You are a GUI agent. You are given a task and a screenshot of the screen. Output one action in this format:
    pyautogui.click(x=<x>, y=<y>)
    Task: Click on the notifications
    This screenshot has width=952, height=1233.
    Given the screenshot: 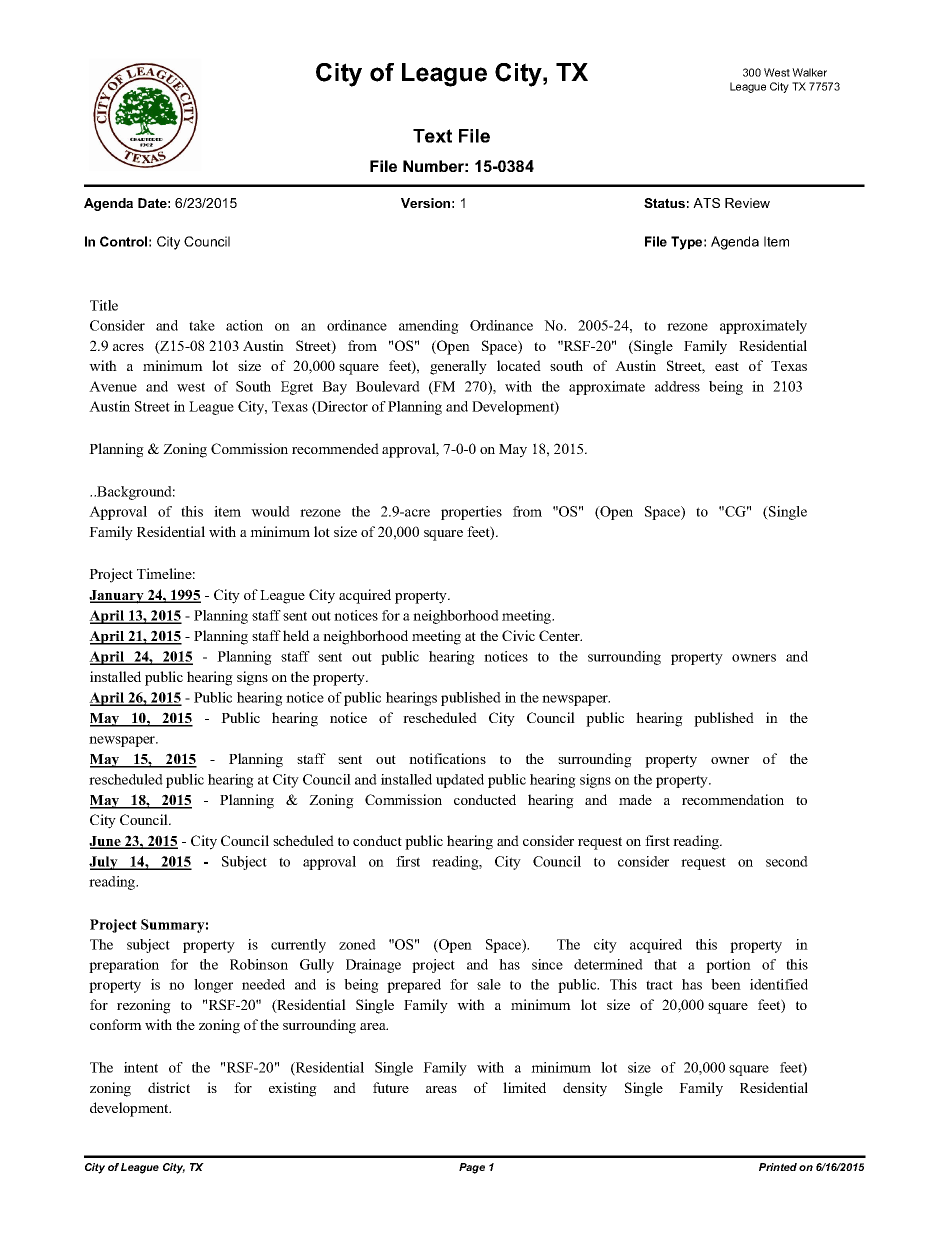 What is the action you would take?
    pyautogui.click(x=447, y=758)
